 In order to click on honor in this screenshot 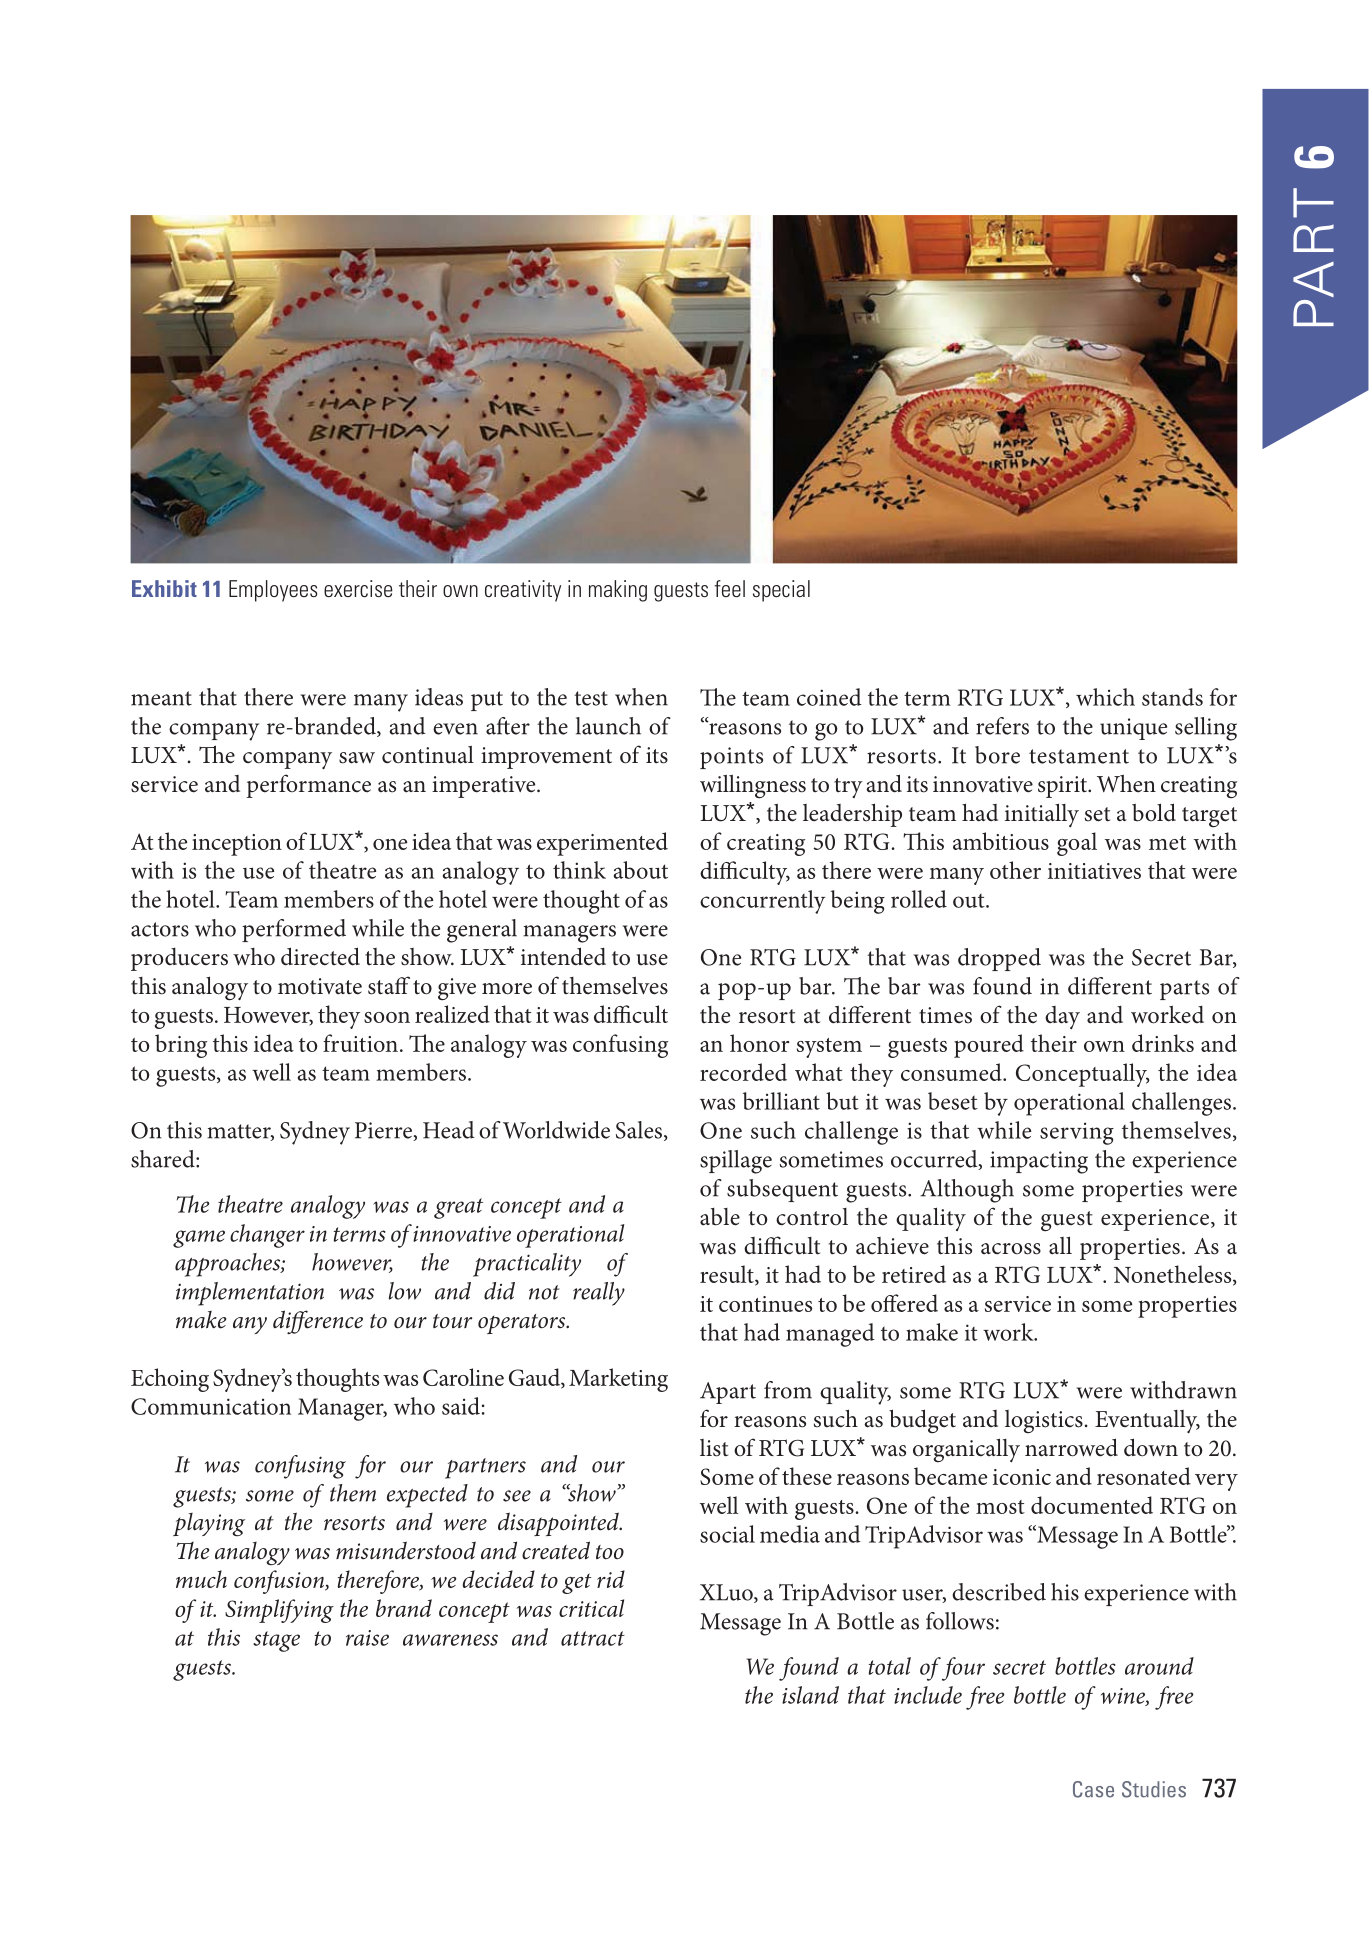, I will do `click(759, 1043)`.
